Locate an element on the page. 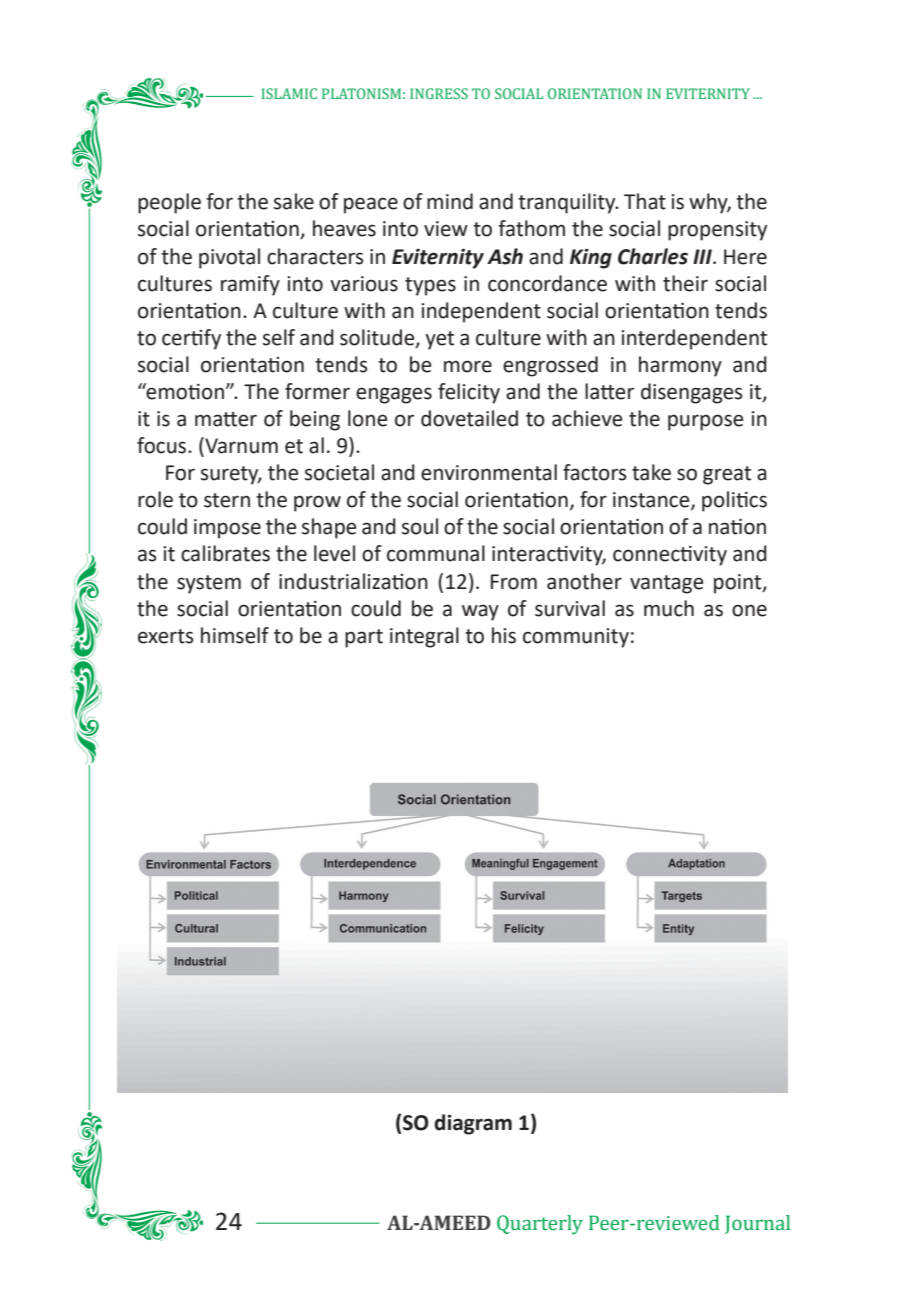 The image size is (905, 1316). exerts is located at coordinates (165, 636).
